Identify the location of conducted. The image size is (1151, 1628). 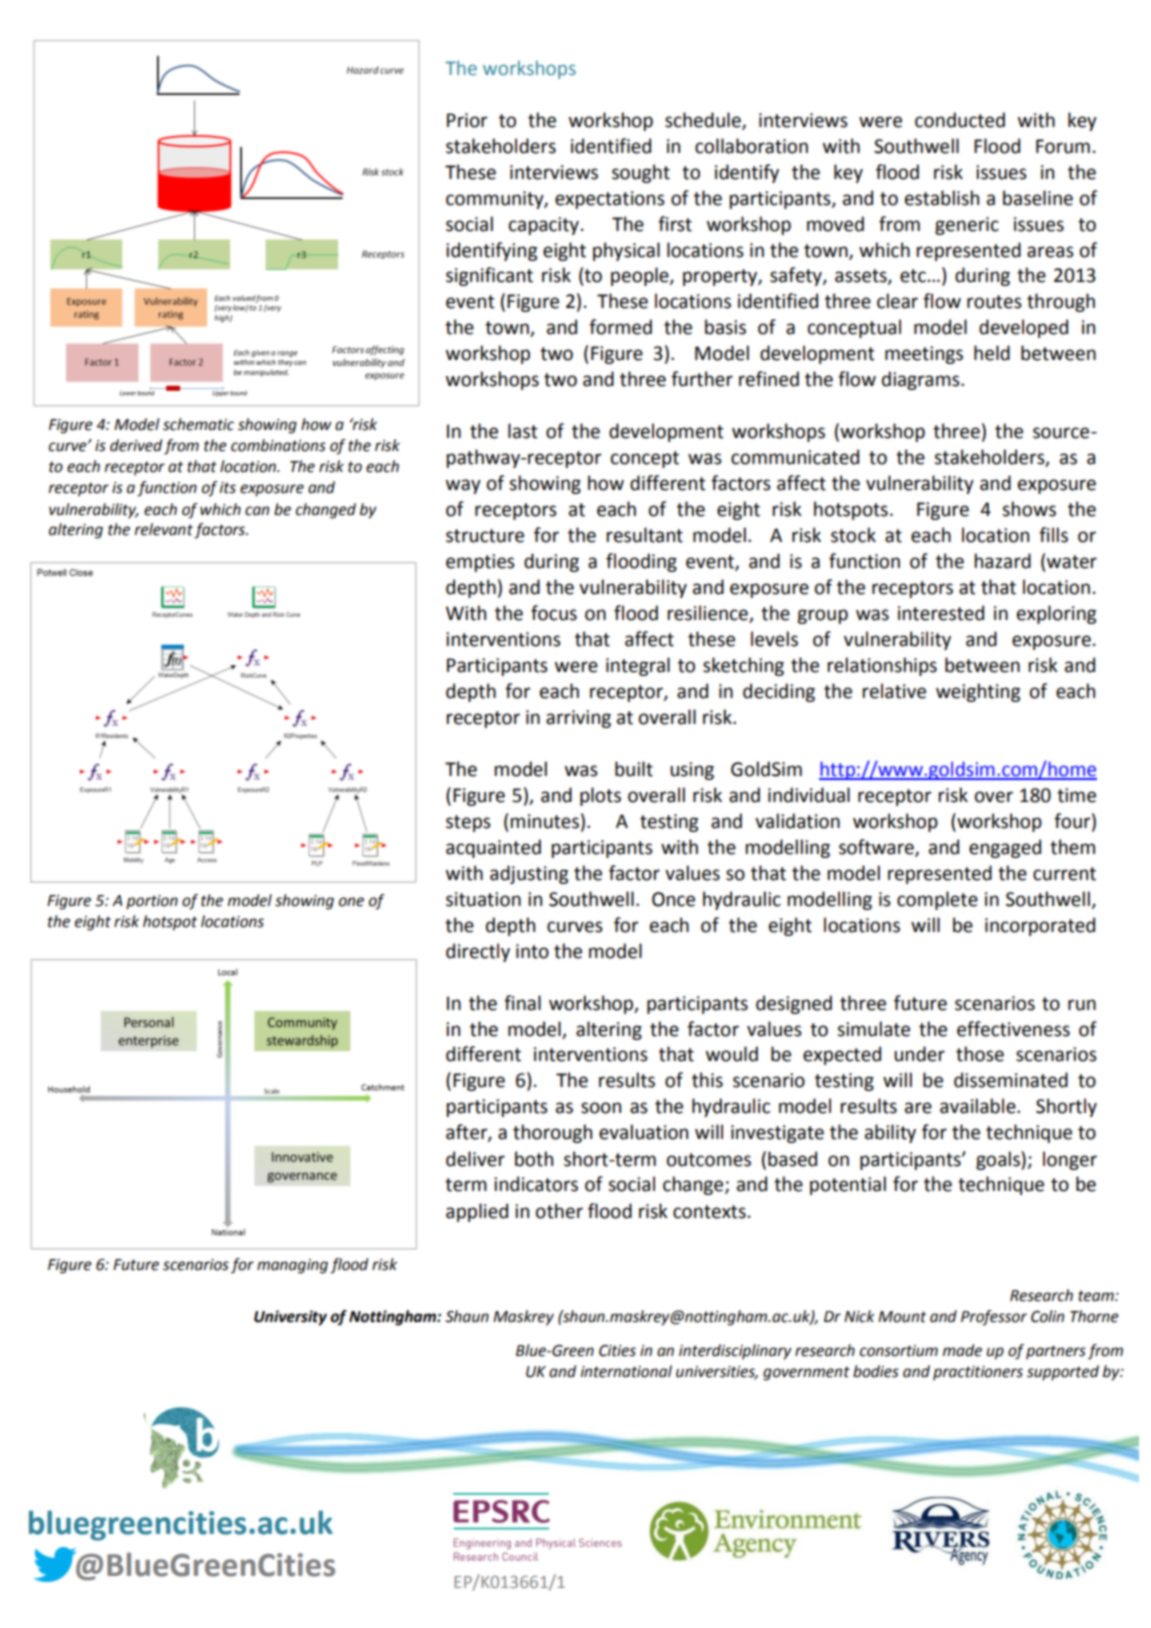
(960, 120).
